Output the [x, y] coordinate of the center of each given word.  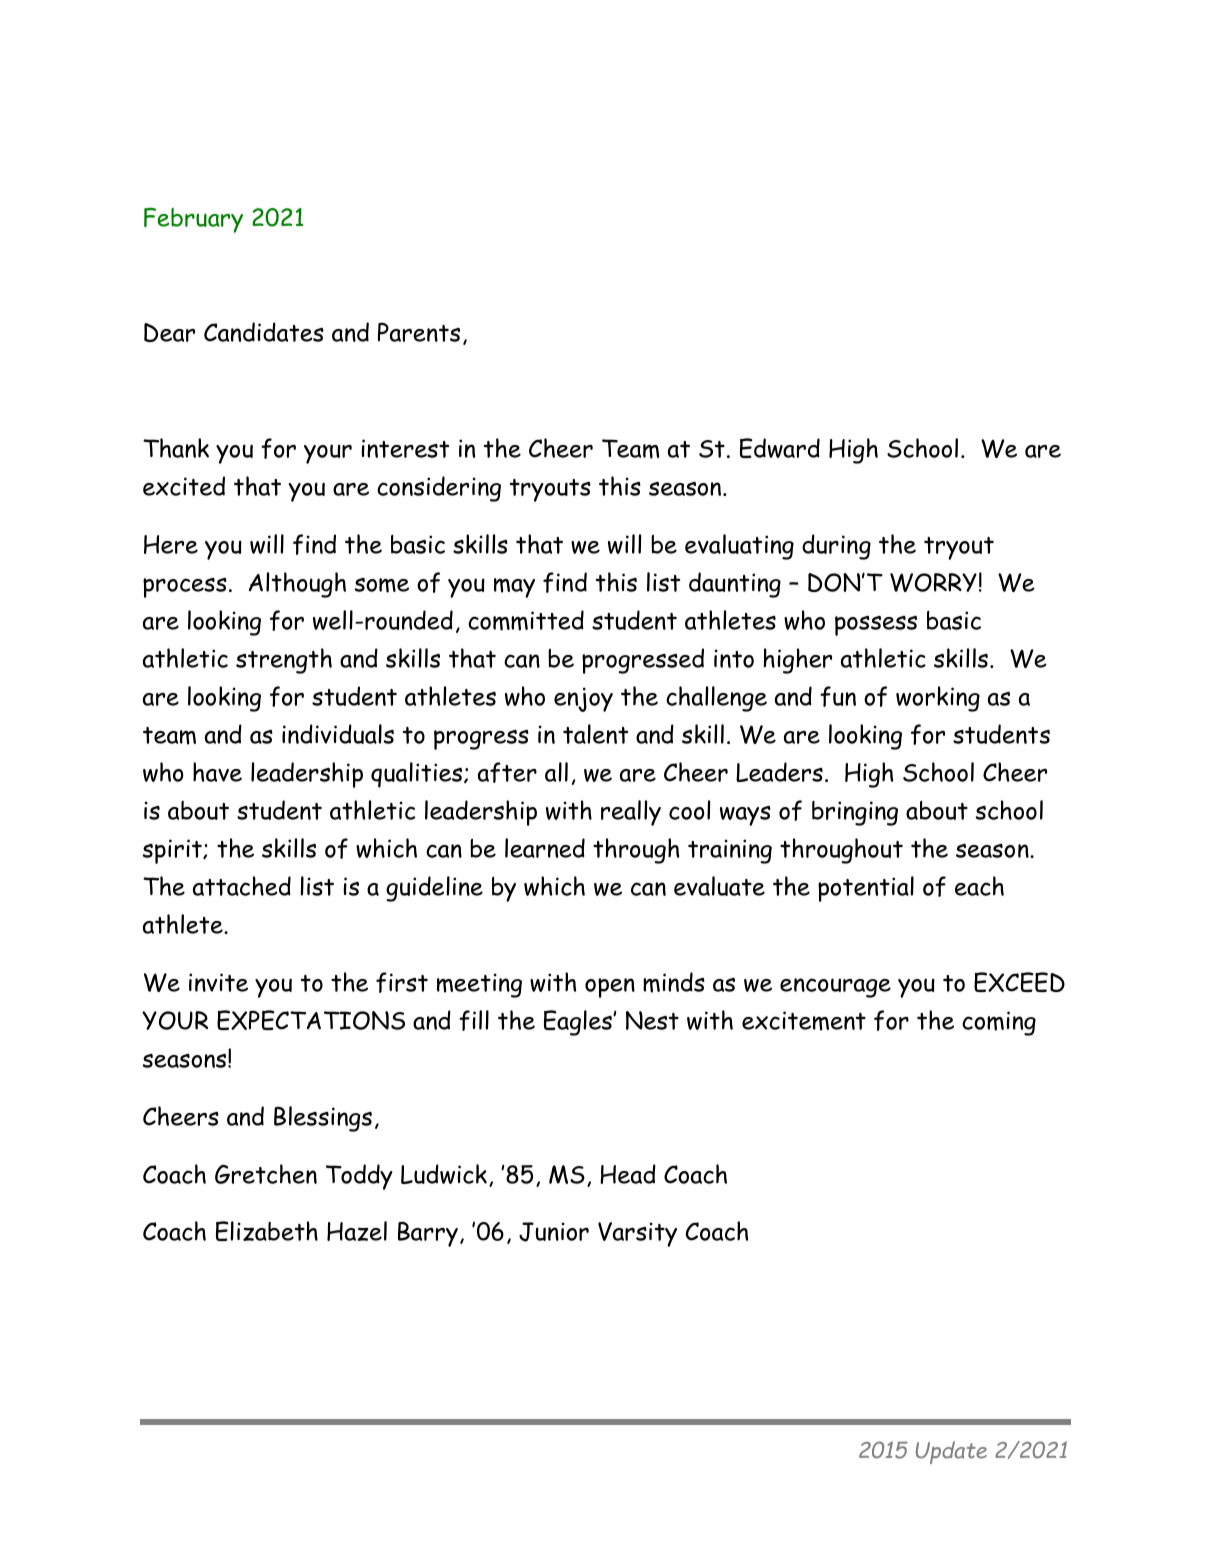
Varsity [637, 1234]
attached [242, 886]
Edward [780, 448]
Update [951, 1452]
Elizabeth [267, 1231]
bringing [855, 813]
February [193, 220]
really [631, 813]
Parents [419, 332]
